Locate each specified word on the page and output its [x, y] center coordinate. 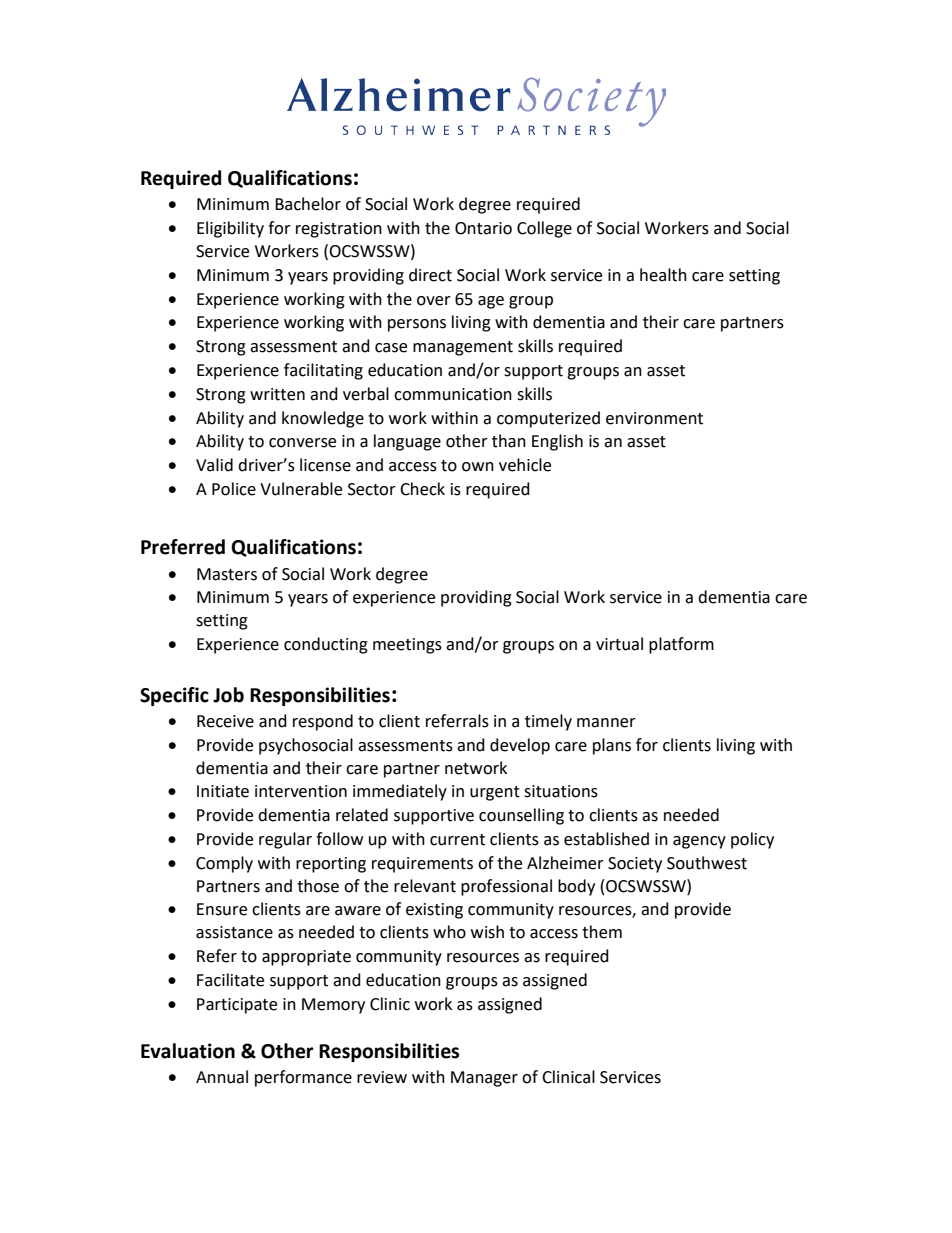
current [457, 840]
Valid [214, 465]
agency [699, 842]
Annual [222, 1077]
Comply [224, 864]
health [663, 275]
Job [228, 695]
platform [681, 645]
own [478, 467]
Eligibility [230, 229]
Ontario [483, 228]
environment [654, 418]
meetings [407, 646]
